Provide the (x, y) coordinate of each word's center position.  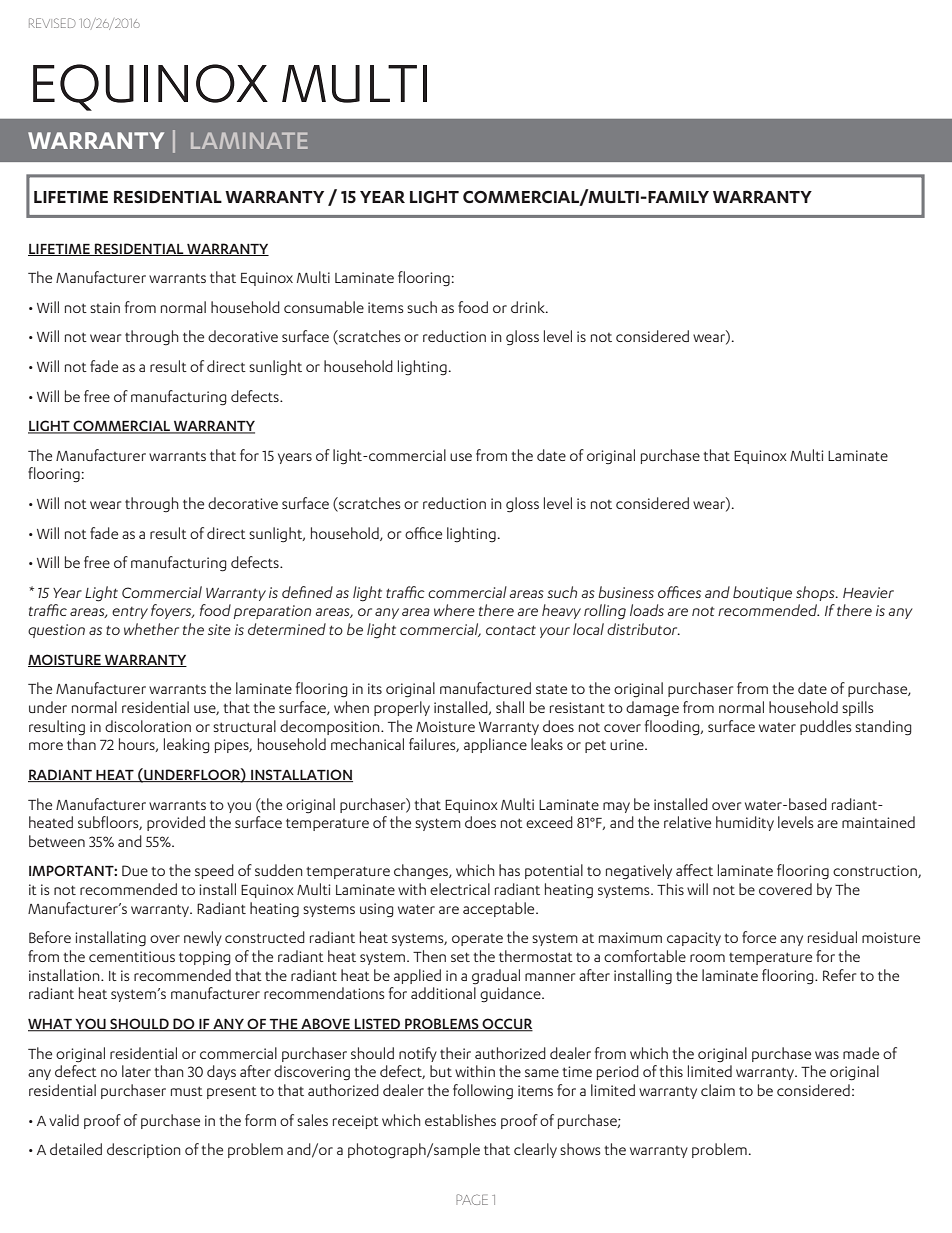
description (144, 1150)
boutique (762, 593)
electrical (460, 889)
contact (511, 630)
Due (135, 870)
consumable (324, 307)
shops (816, 593)
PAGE (472, 1199)
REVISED (52, 23)
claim (718, 1090)
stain (105, 307)
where (454, 610)
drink (529, 307)
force (759, 937)
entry (130, 613)
